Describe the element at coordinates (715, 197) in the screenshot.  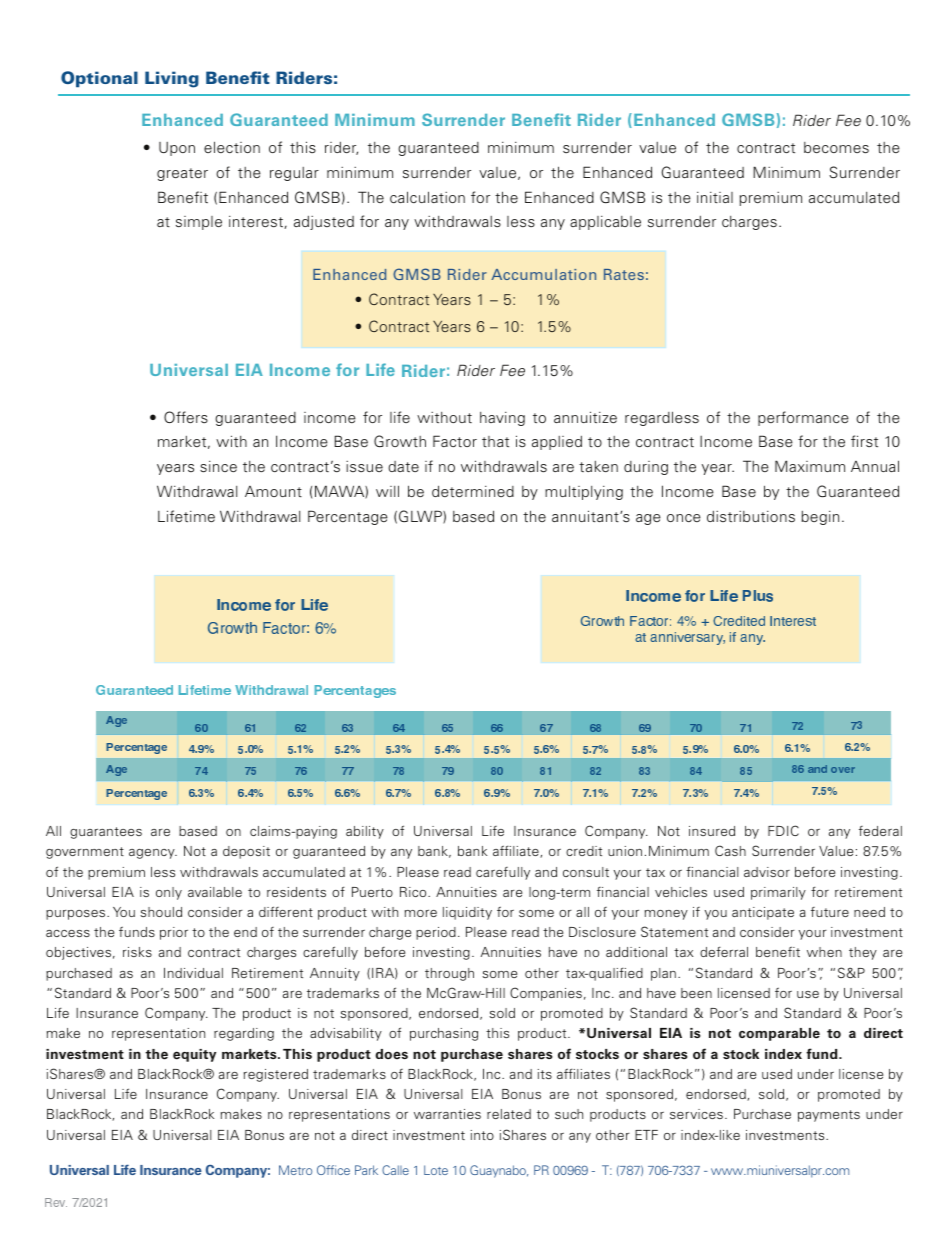
I see `initial` at that location.
